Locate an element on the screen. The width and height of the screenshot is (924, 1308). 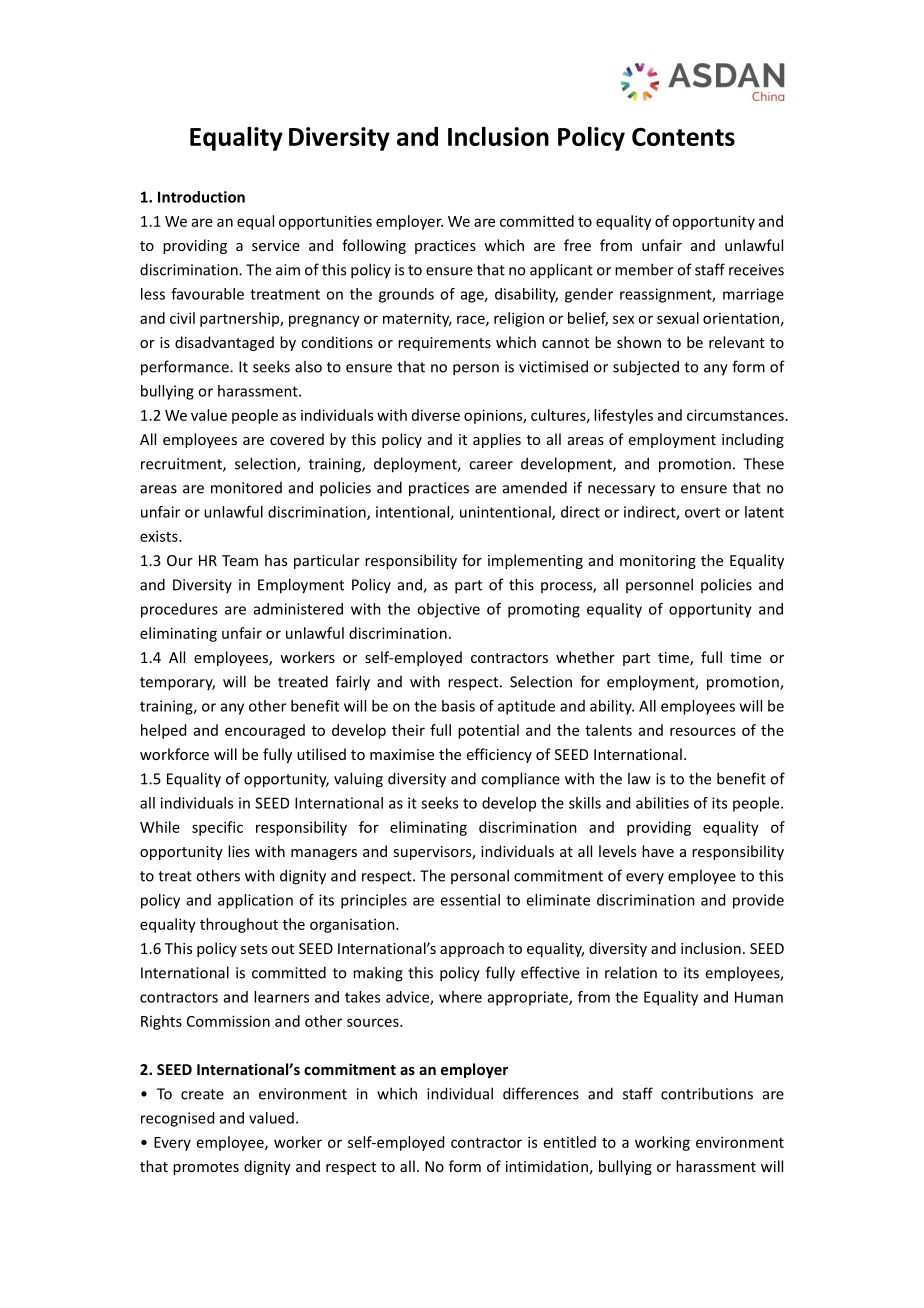
abilities is located at coordinates (662, 803).
